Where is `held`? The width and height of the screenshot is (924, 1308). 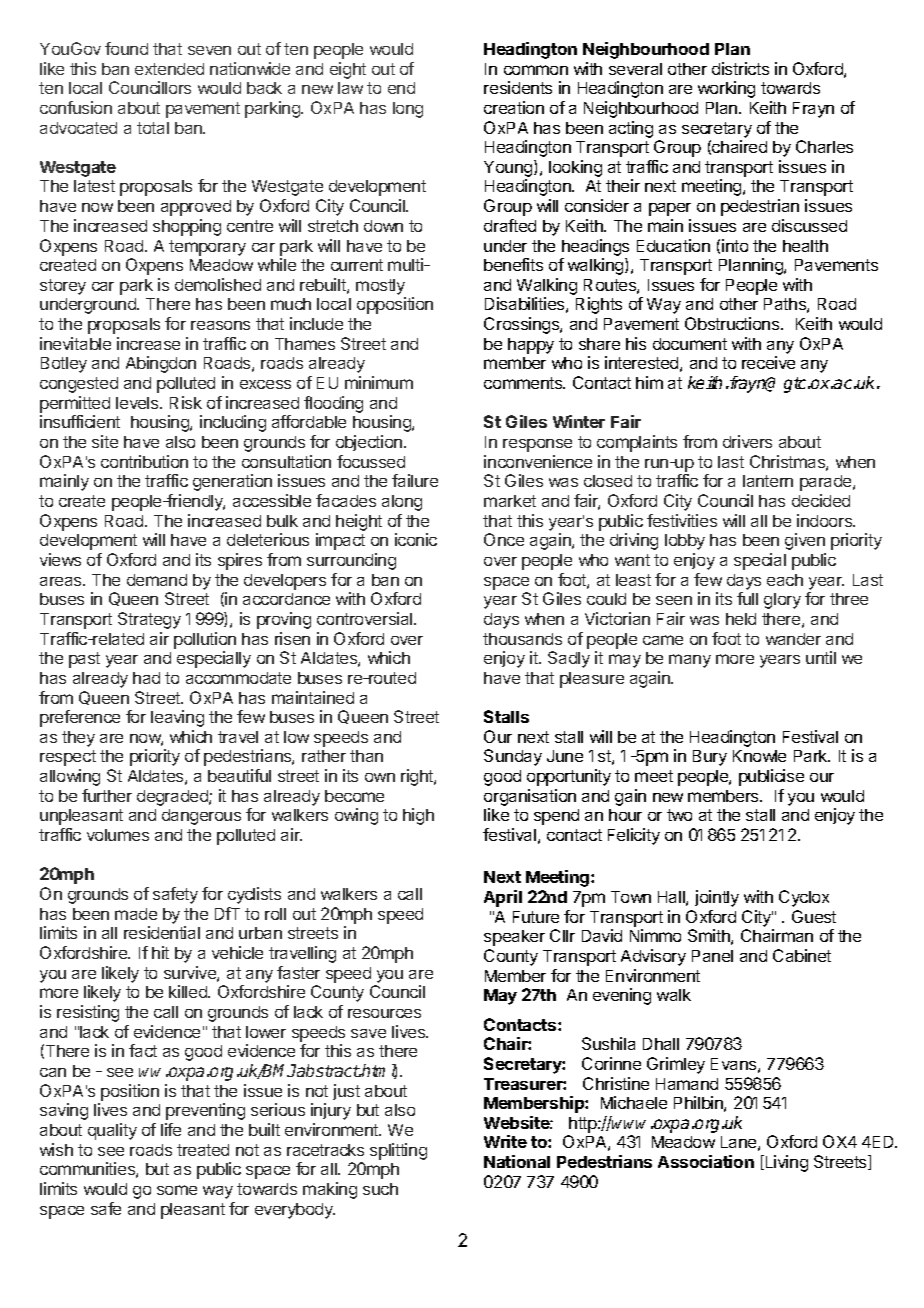 held is located at coordinates (741, 619).
